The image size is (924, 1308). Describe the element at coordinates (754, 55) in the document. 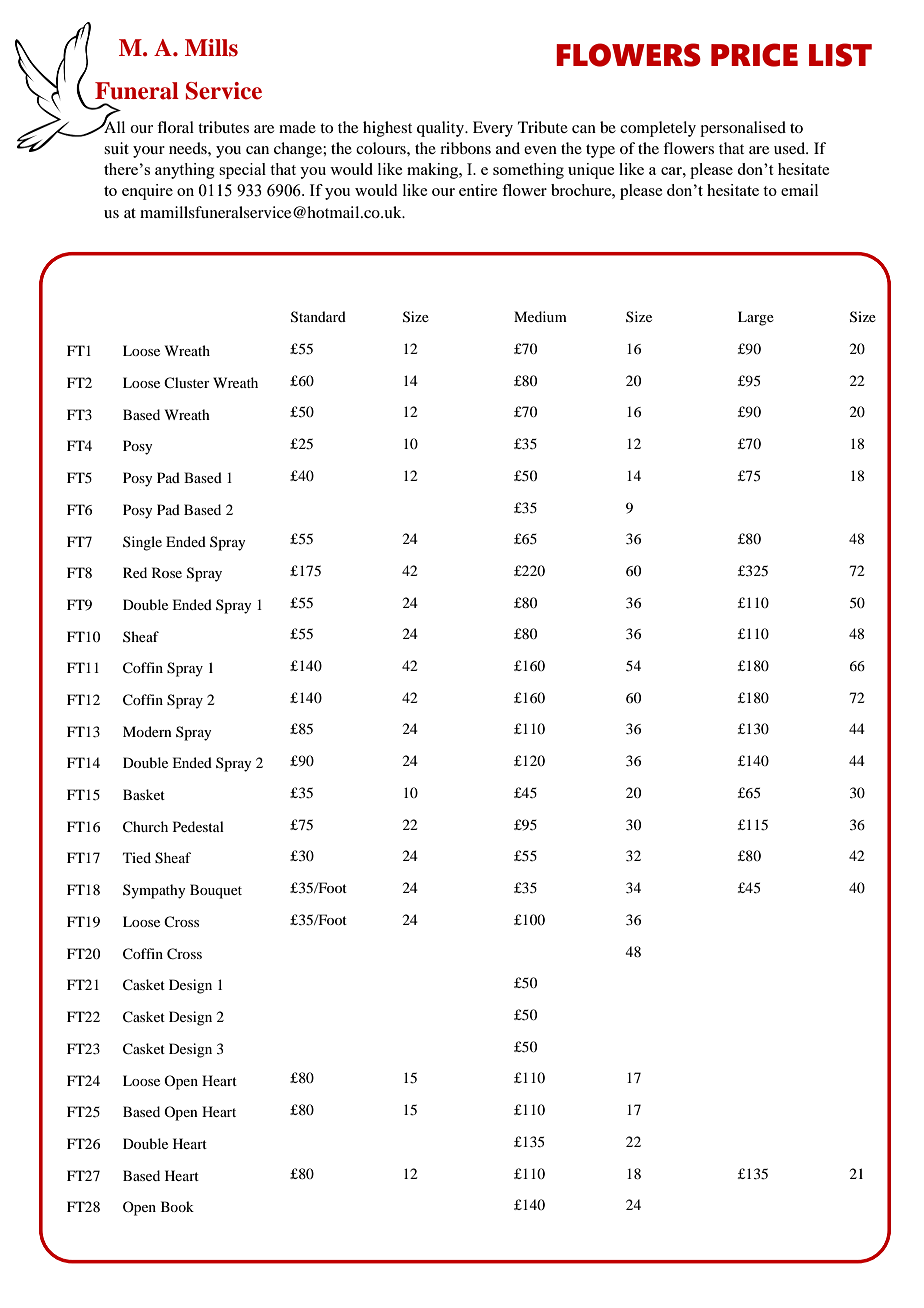

I see `PRICE` at that location.
